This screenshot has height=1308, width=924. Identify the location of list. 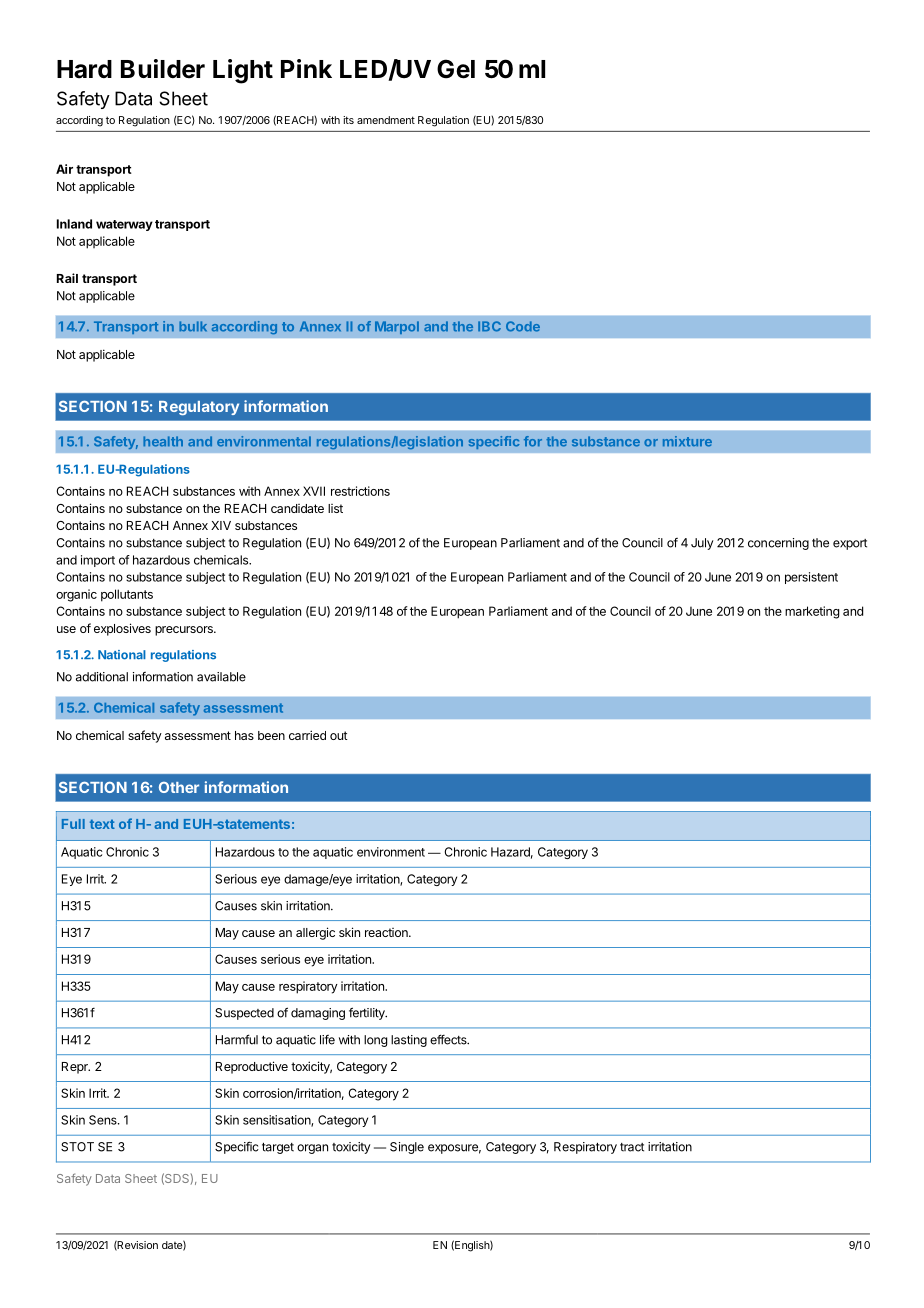
(335, 508).
